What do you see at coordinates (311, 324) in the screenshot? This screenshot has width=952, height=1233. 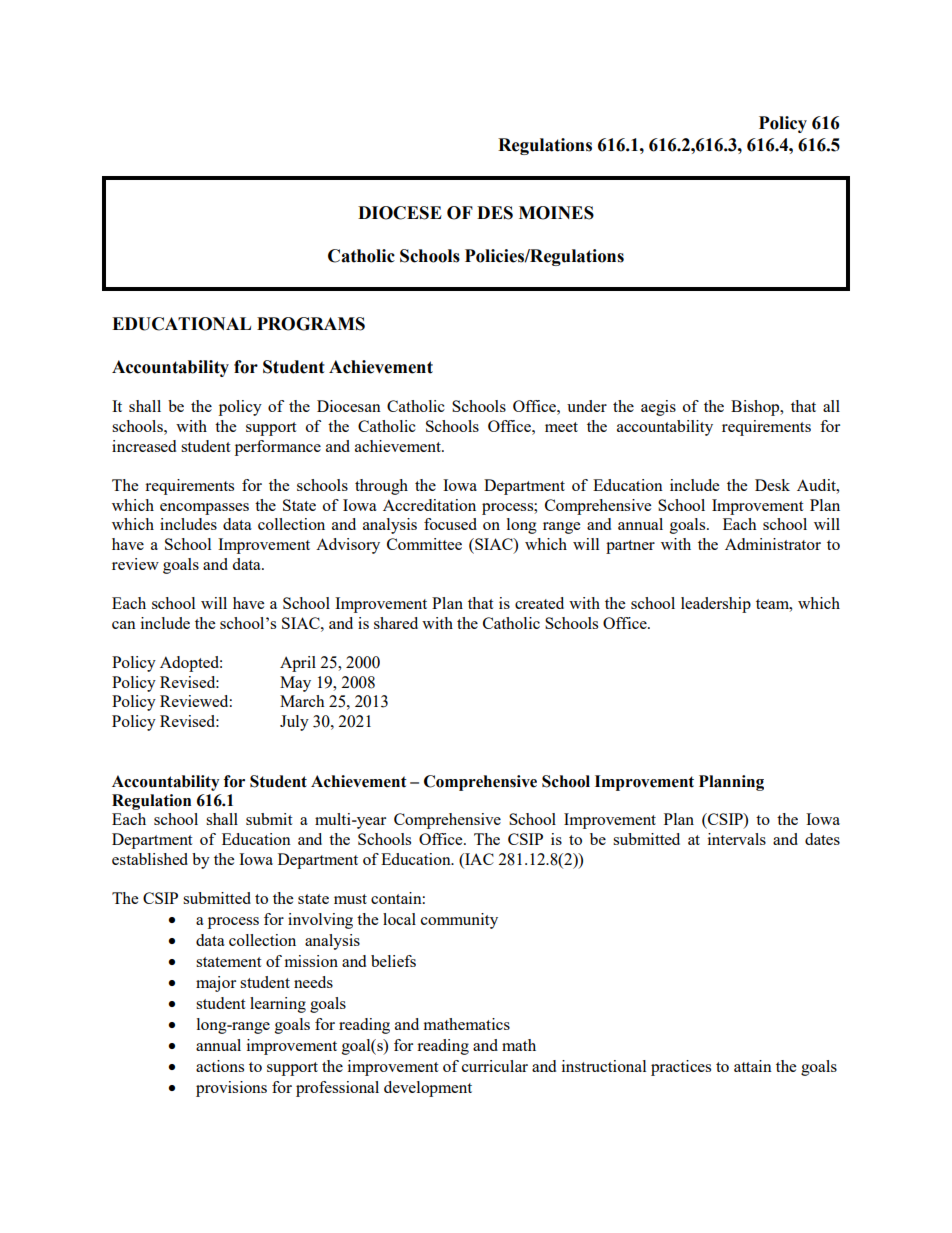 I see `PROGRAMS` at bounding box center [311, 324].
